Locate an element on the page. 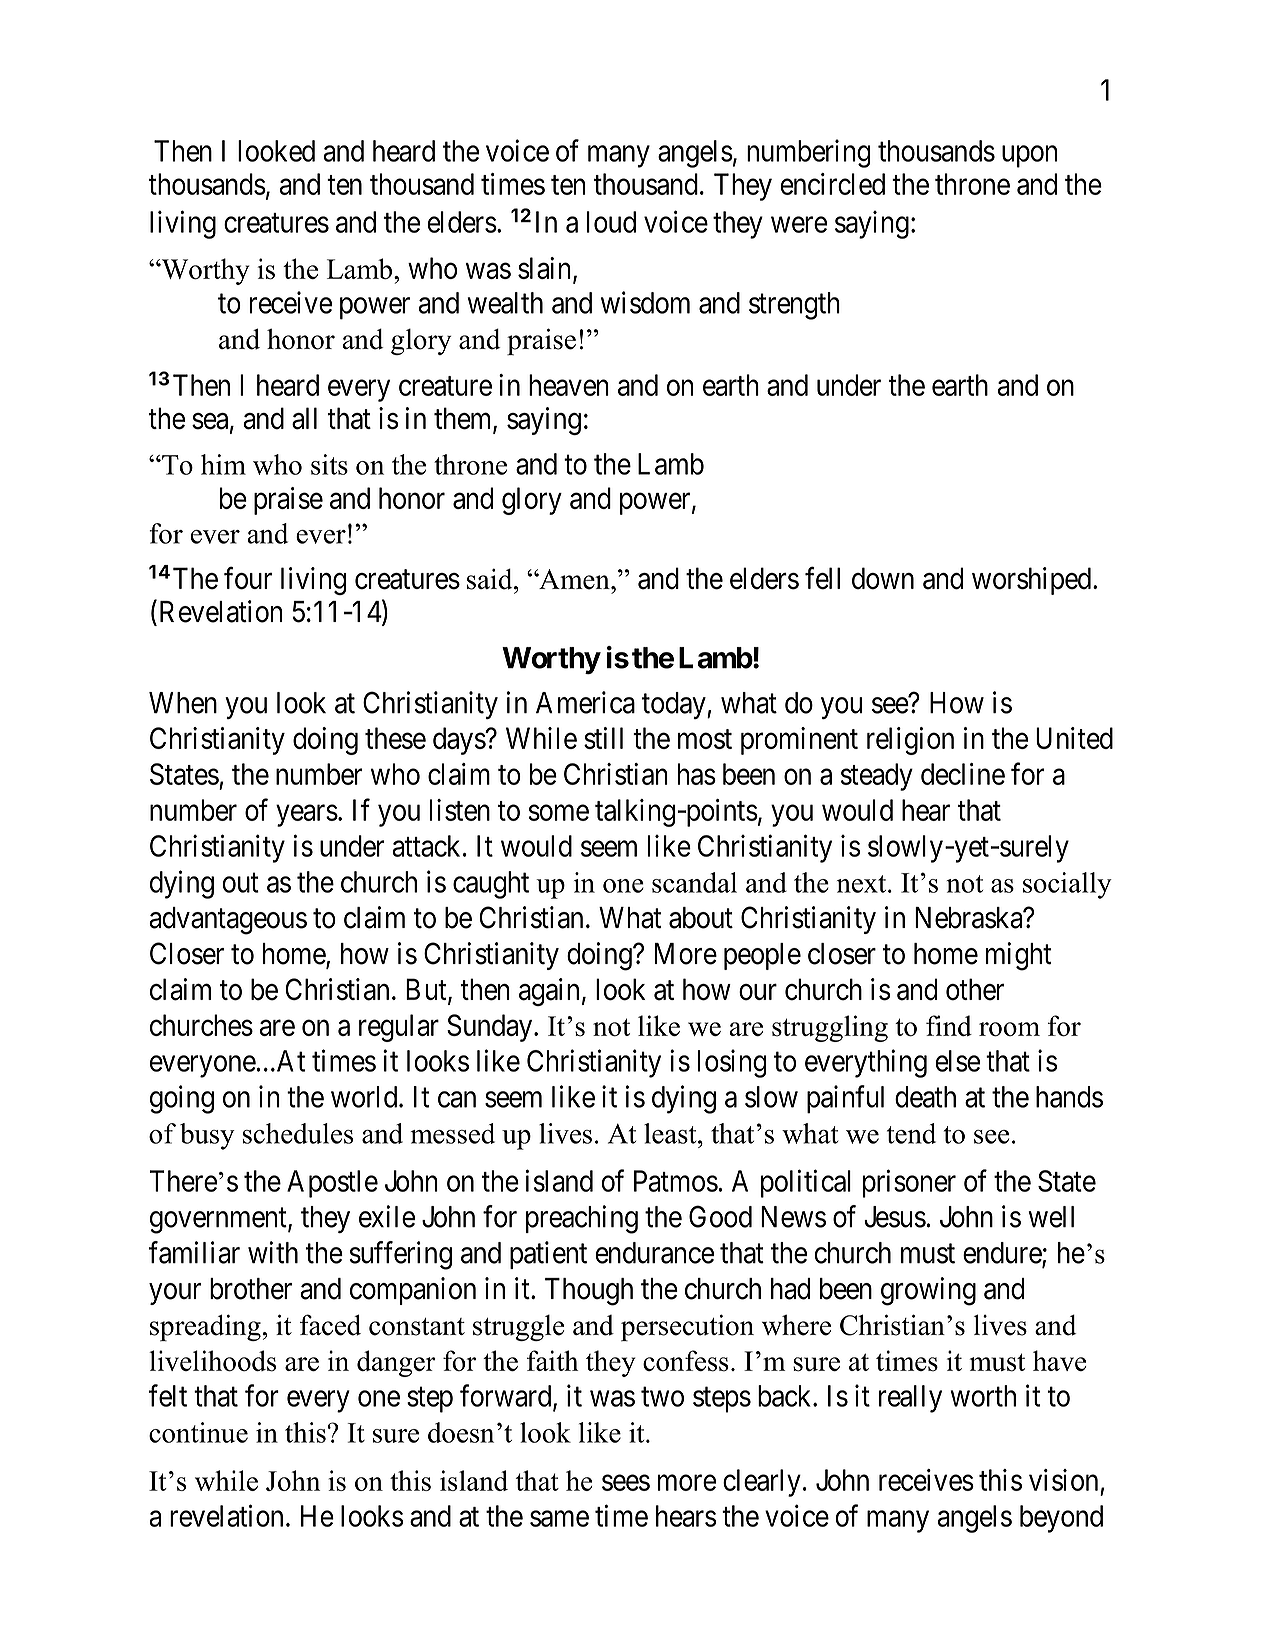 The height and width of the document is (1634, 1263). upon is located at coordinates (1029, 157).
